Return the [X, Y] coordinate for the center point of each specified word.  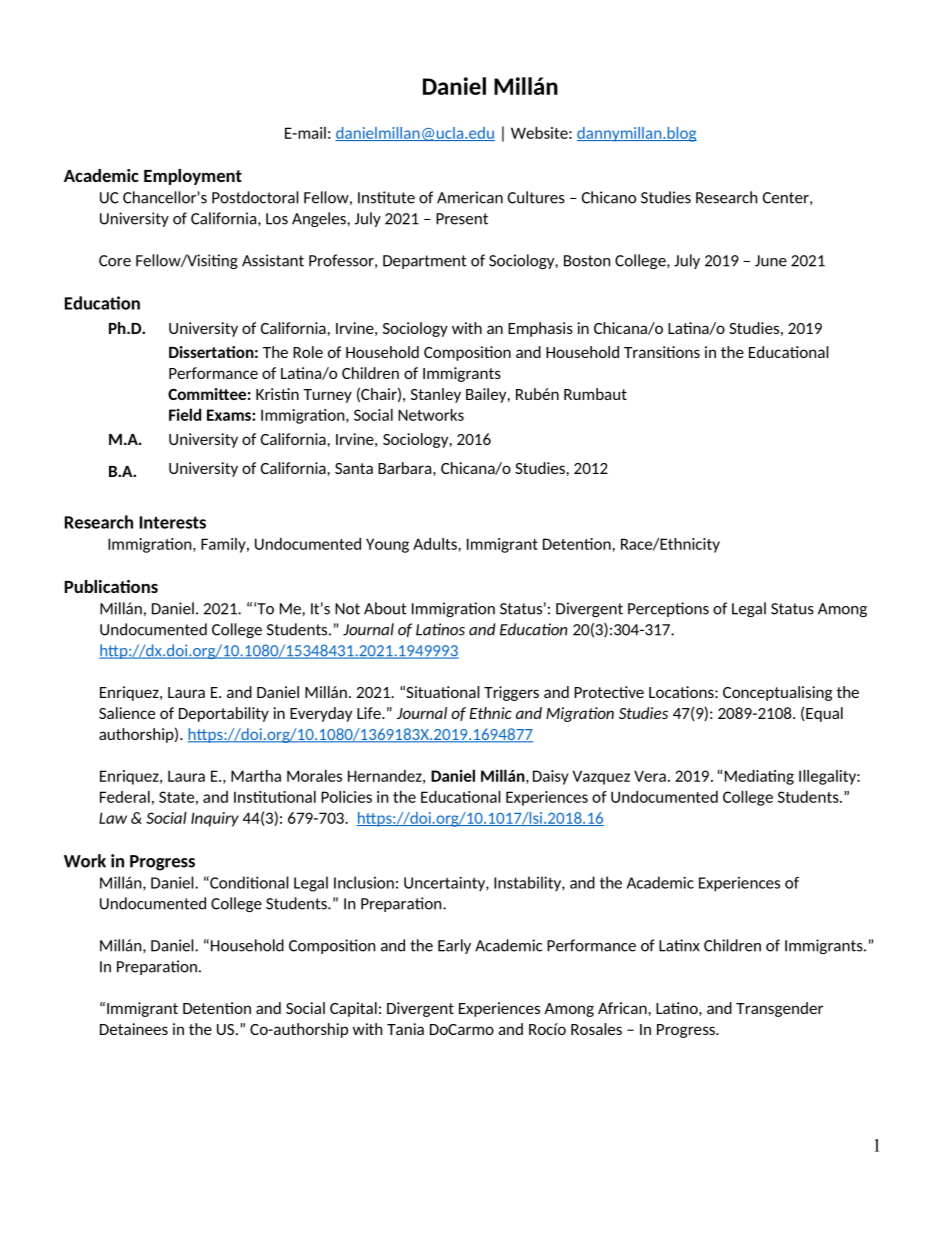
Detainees [134, 1029]
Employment [193, 177]
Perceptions [668, 609]
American [470, 197]
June [771, 261]
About [385, 608]
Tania [405, 1029]
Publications [111, 586]
